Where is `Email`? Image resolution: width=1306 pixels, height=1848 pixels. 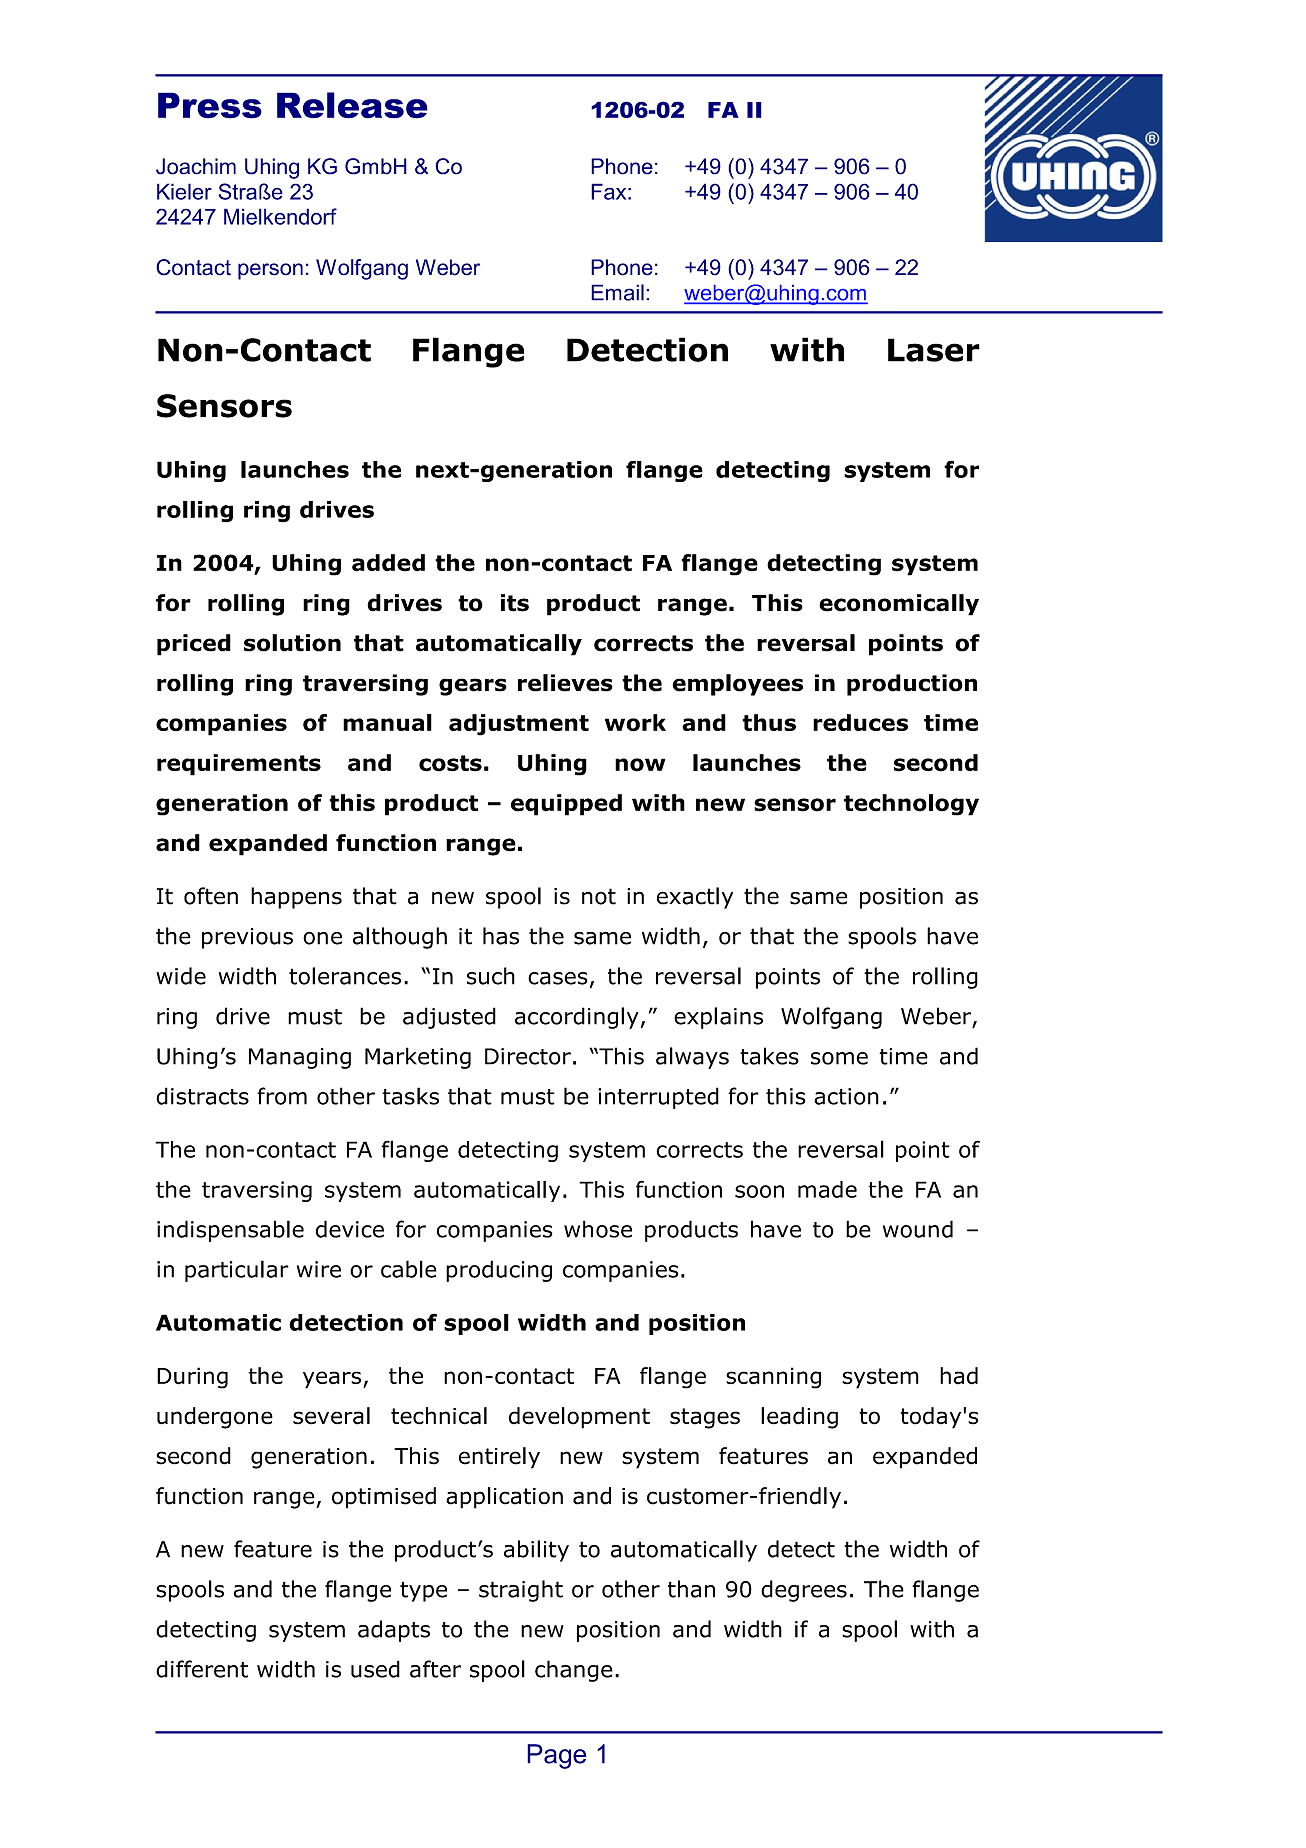
Email is located at coordinates (617, 292).
